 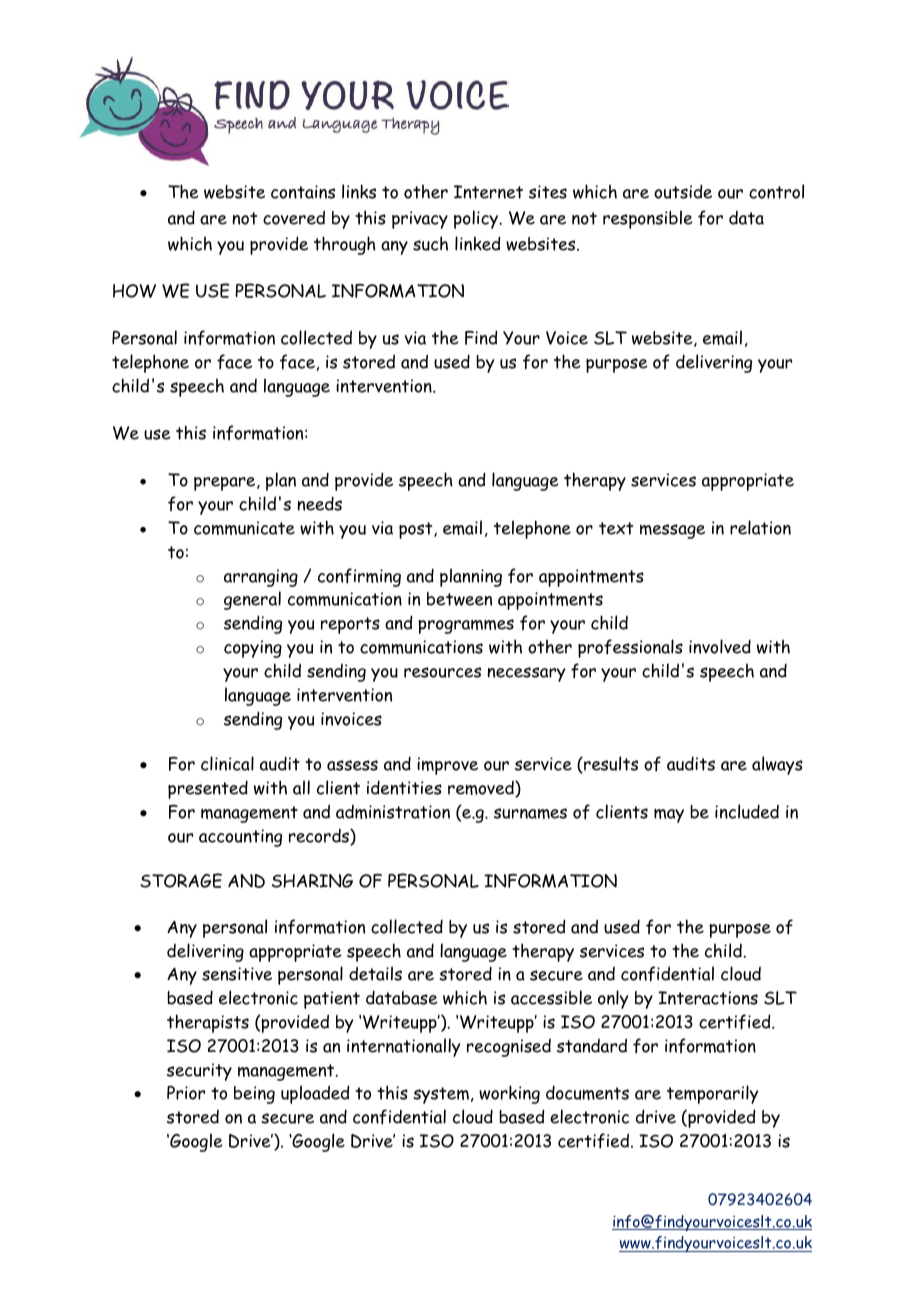 What do you see at coordinates (244, 528) in the page?
I see `communicate` at bounding box center [244, 528].
